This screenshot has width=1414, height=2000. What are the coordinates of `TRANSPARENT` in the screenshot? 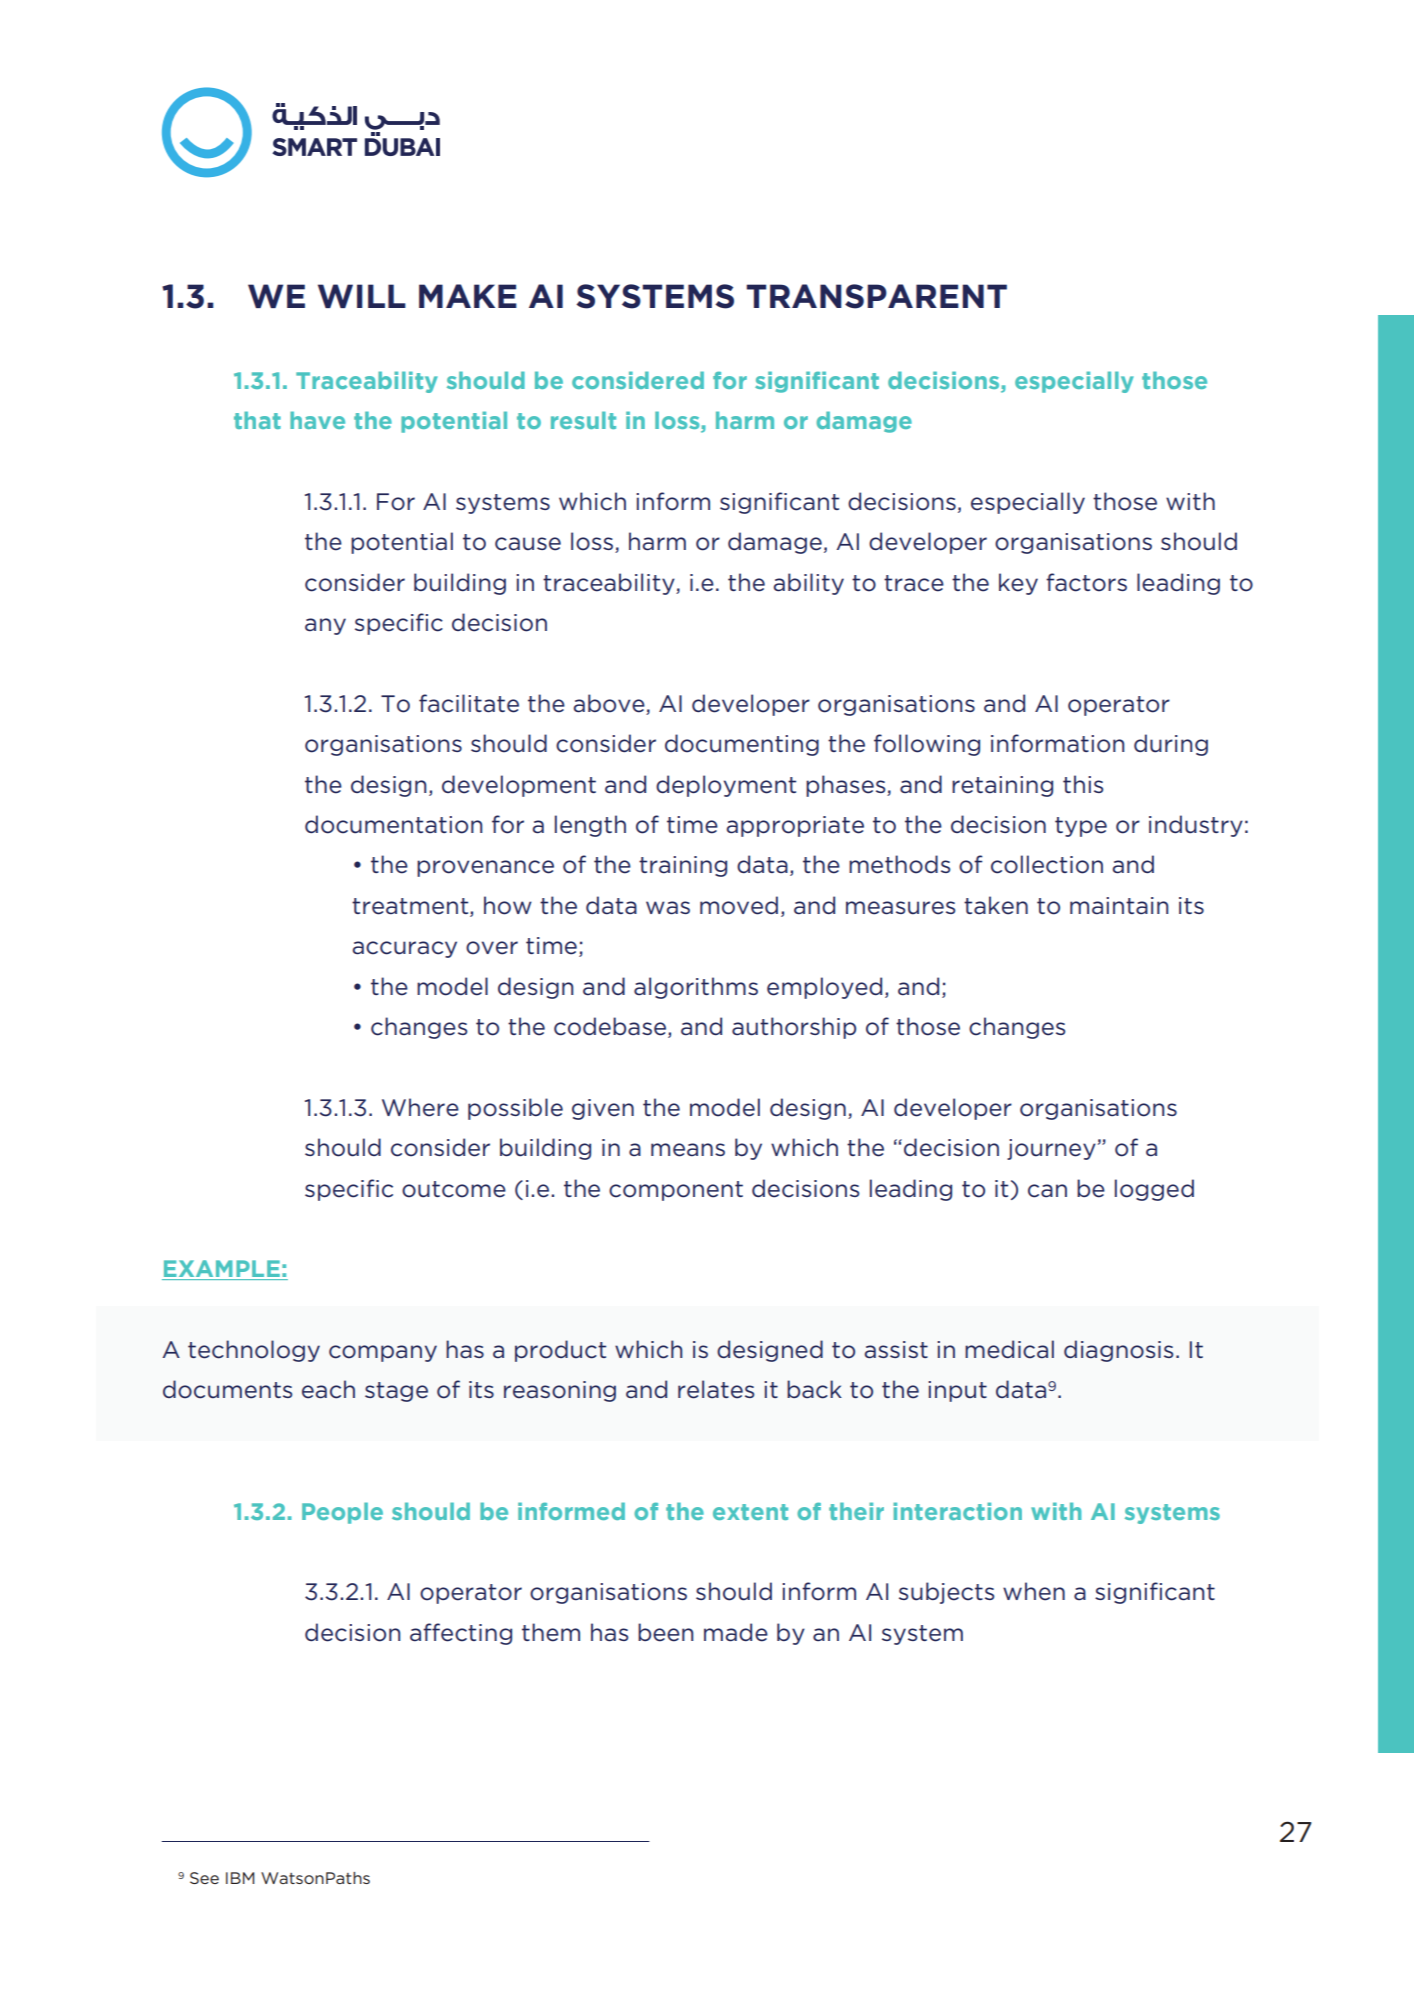 It's located at (876, 296).
